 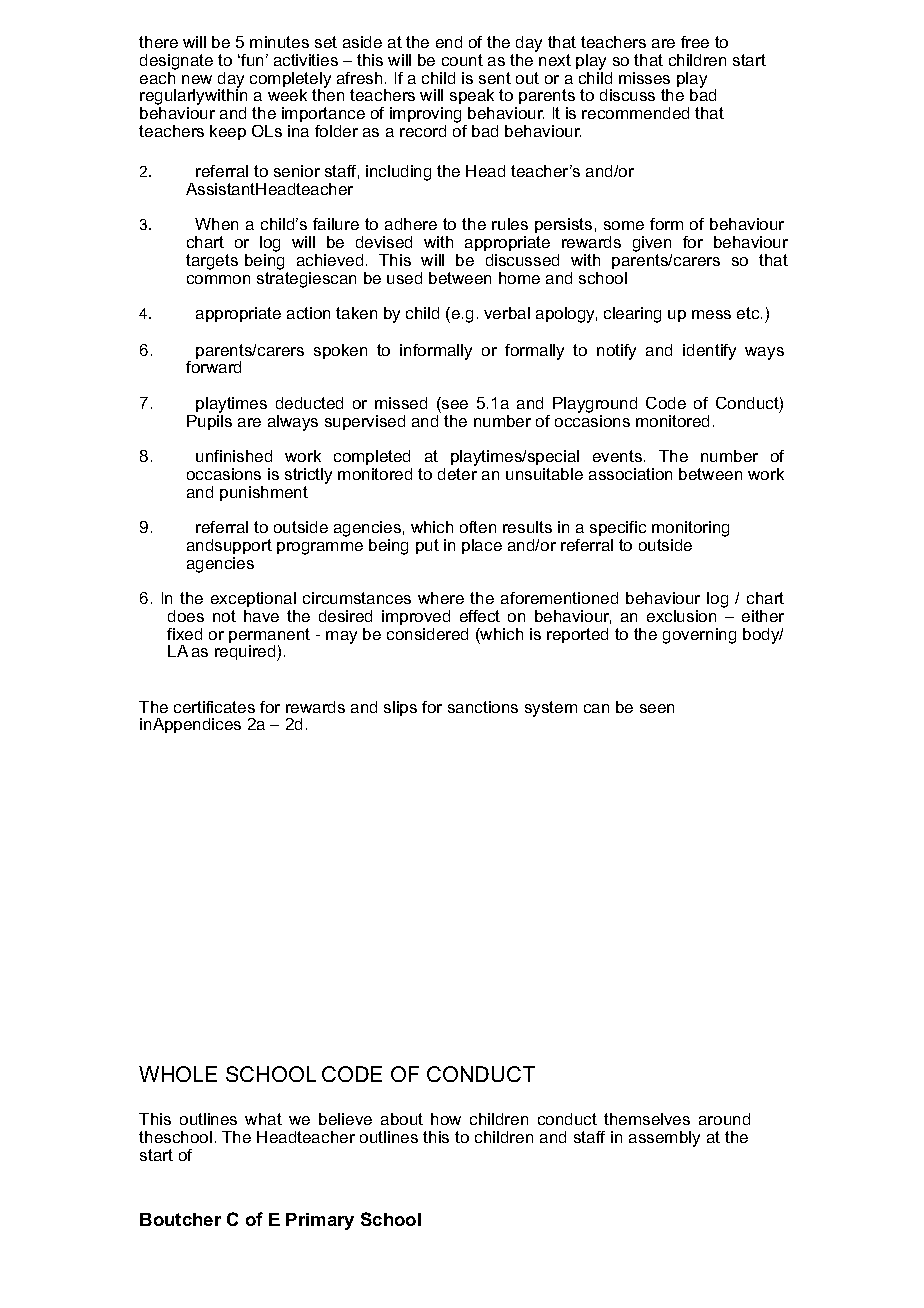 I want to click on fun, so click(x=251, y=60).
